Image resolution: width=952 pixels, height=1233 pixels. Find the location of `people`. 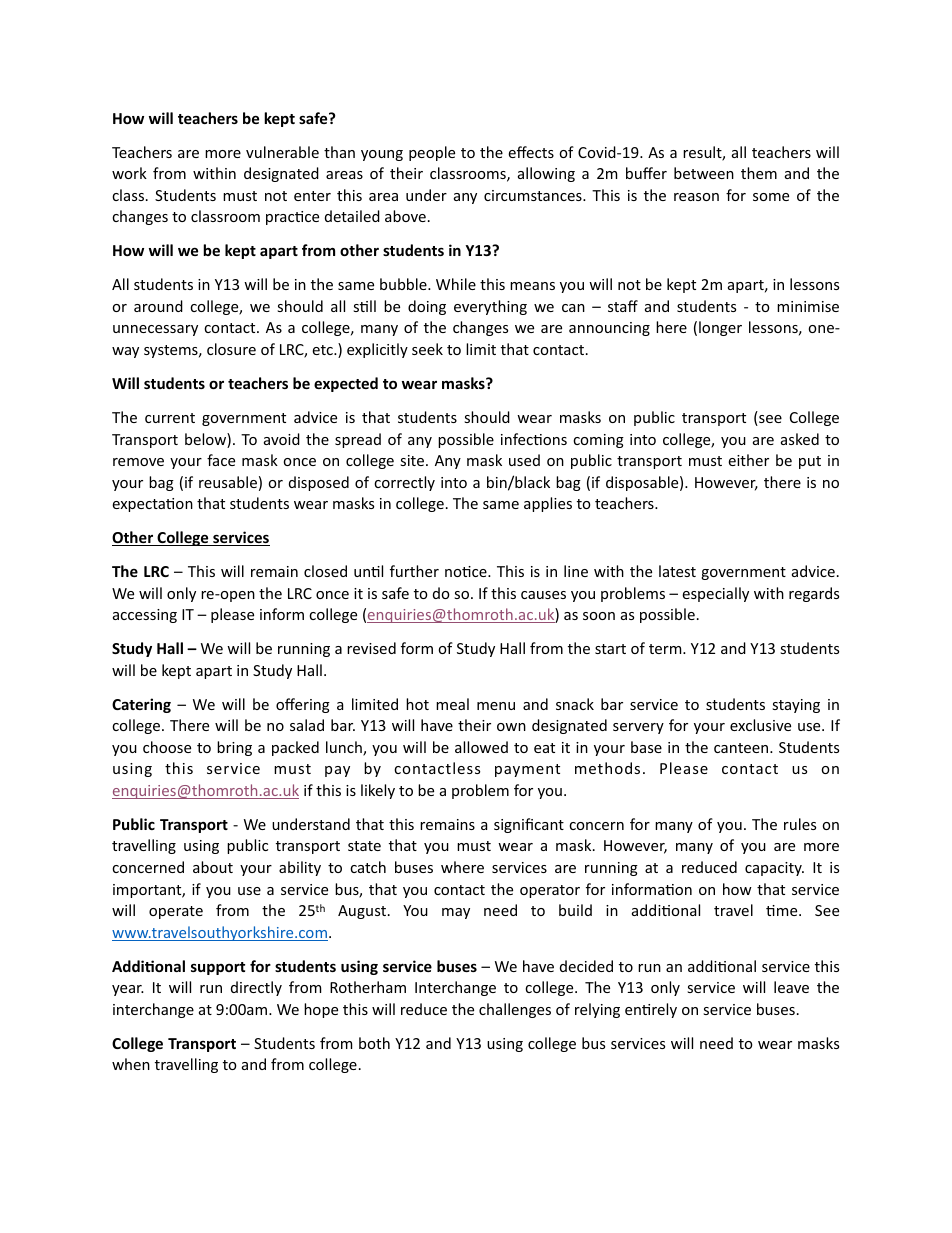

people is located at coordinates (432, 153).
